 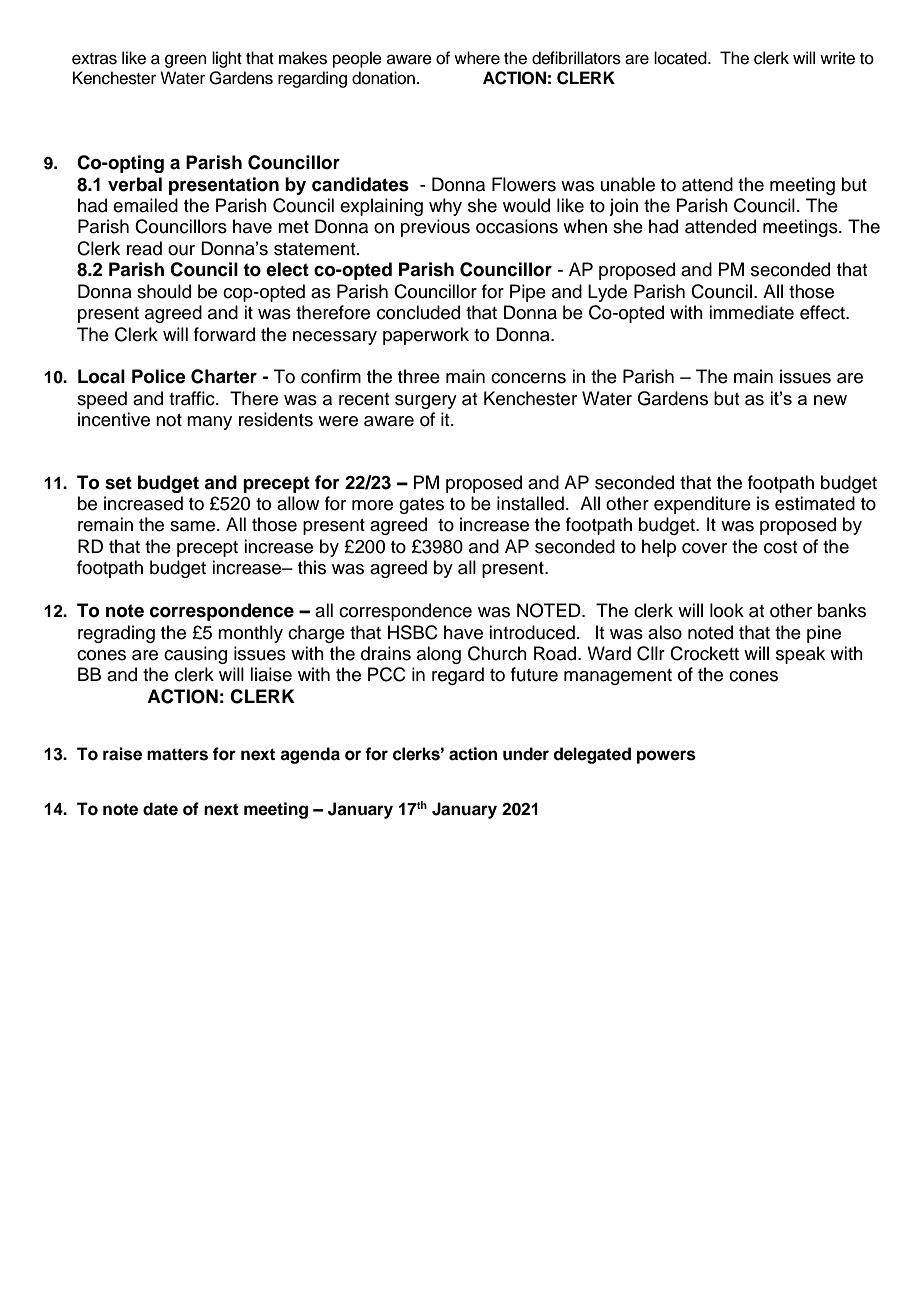 I want to click on cost, so click(x=780, y=547).
